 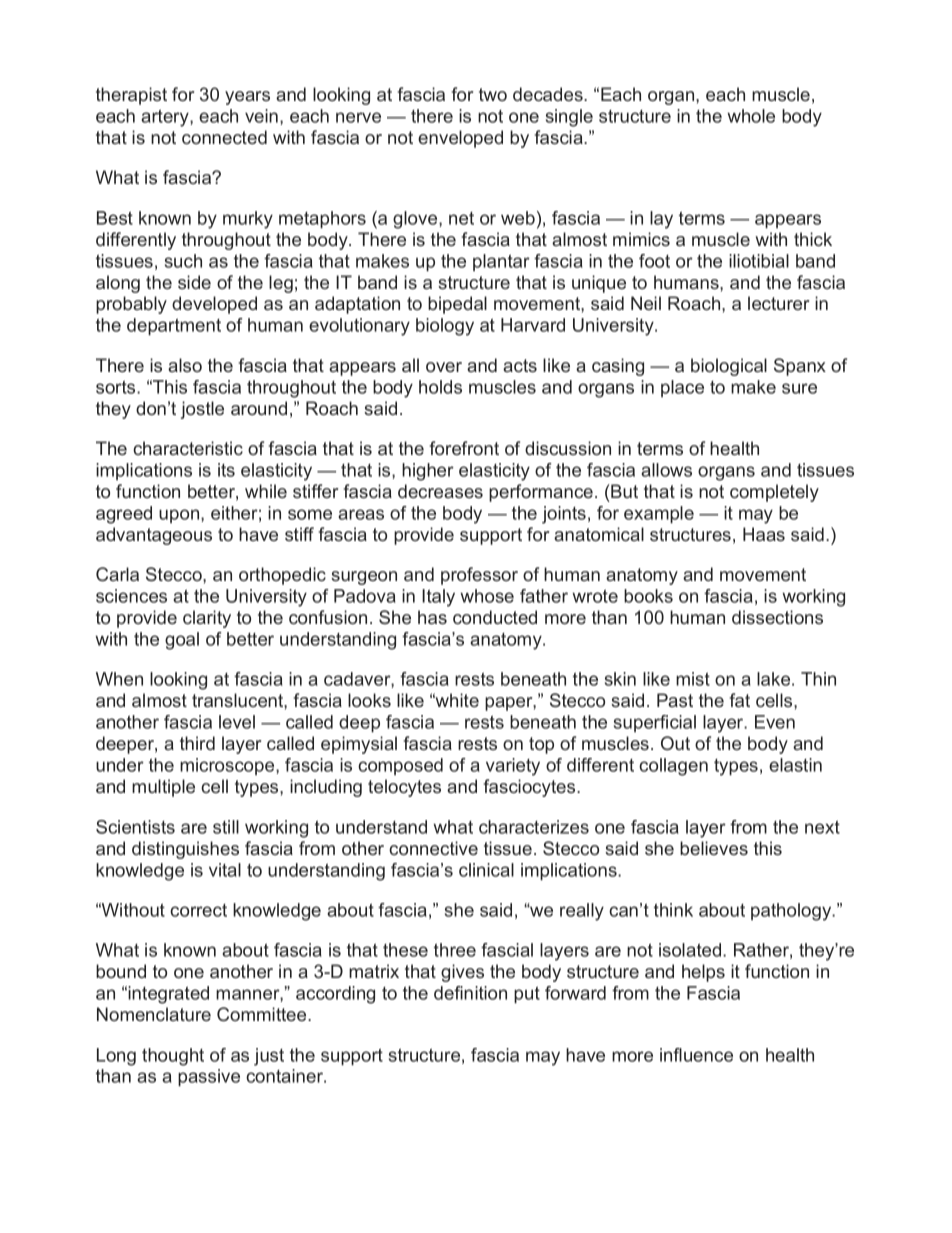 I want to click on enveloped, so click(x=460, y=139).
